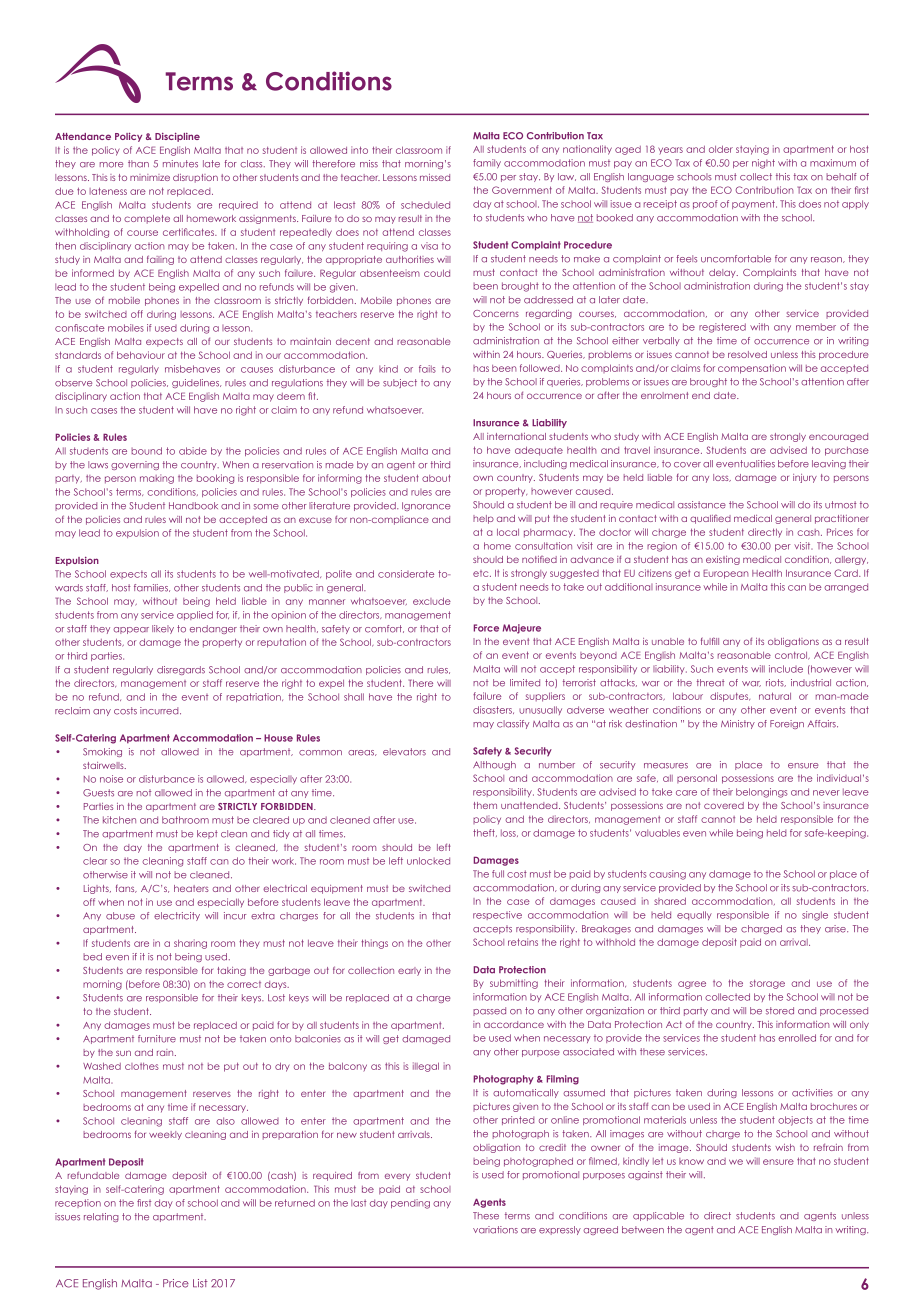  I want to click on night, so click(763, 164).
